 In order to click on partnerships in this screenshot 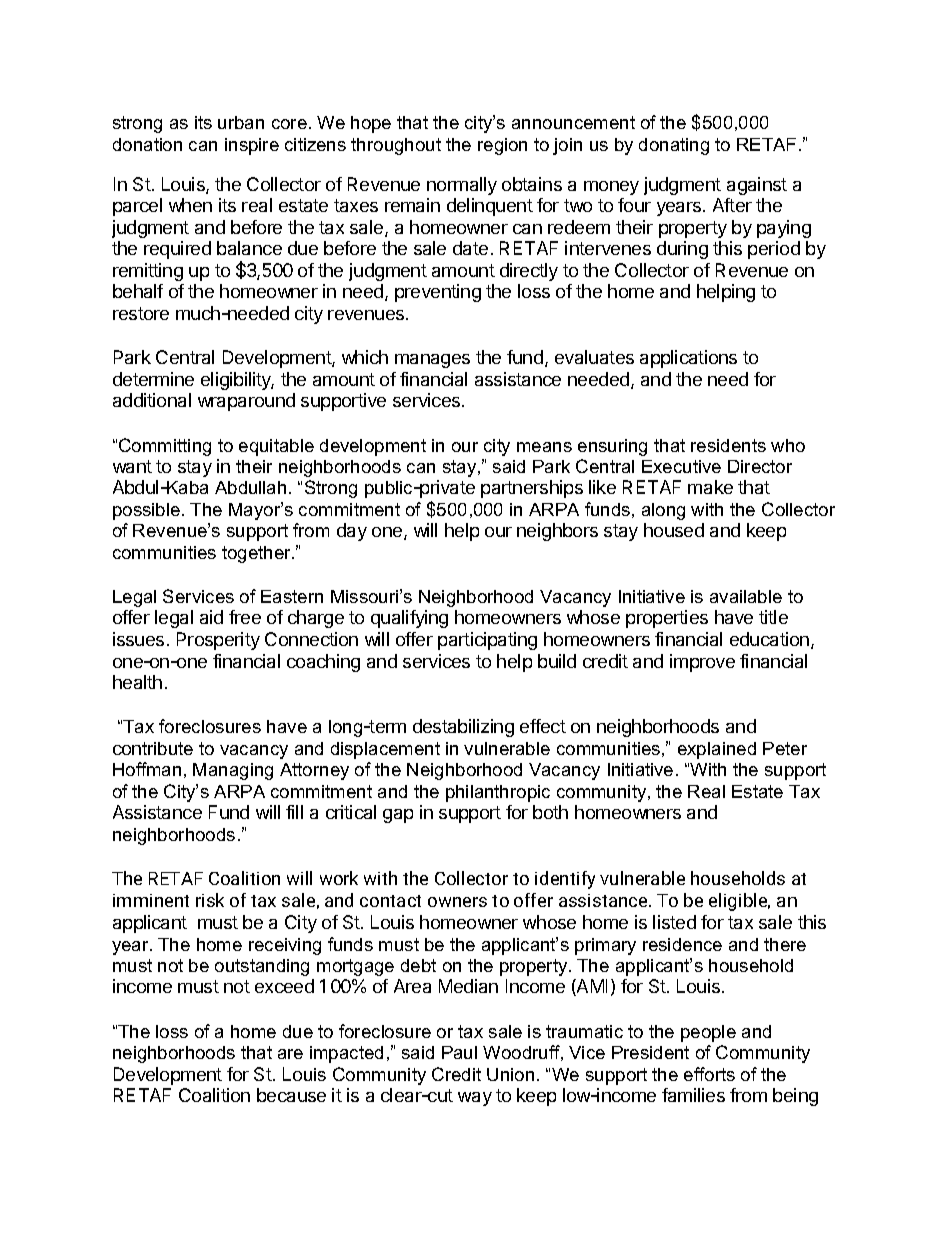, I will do `click(532, 489)`.
